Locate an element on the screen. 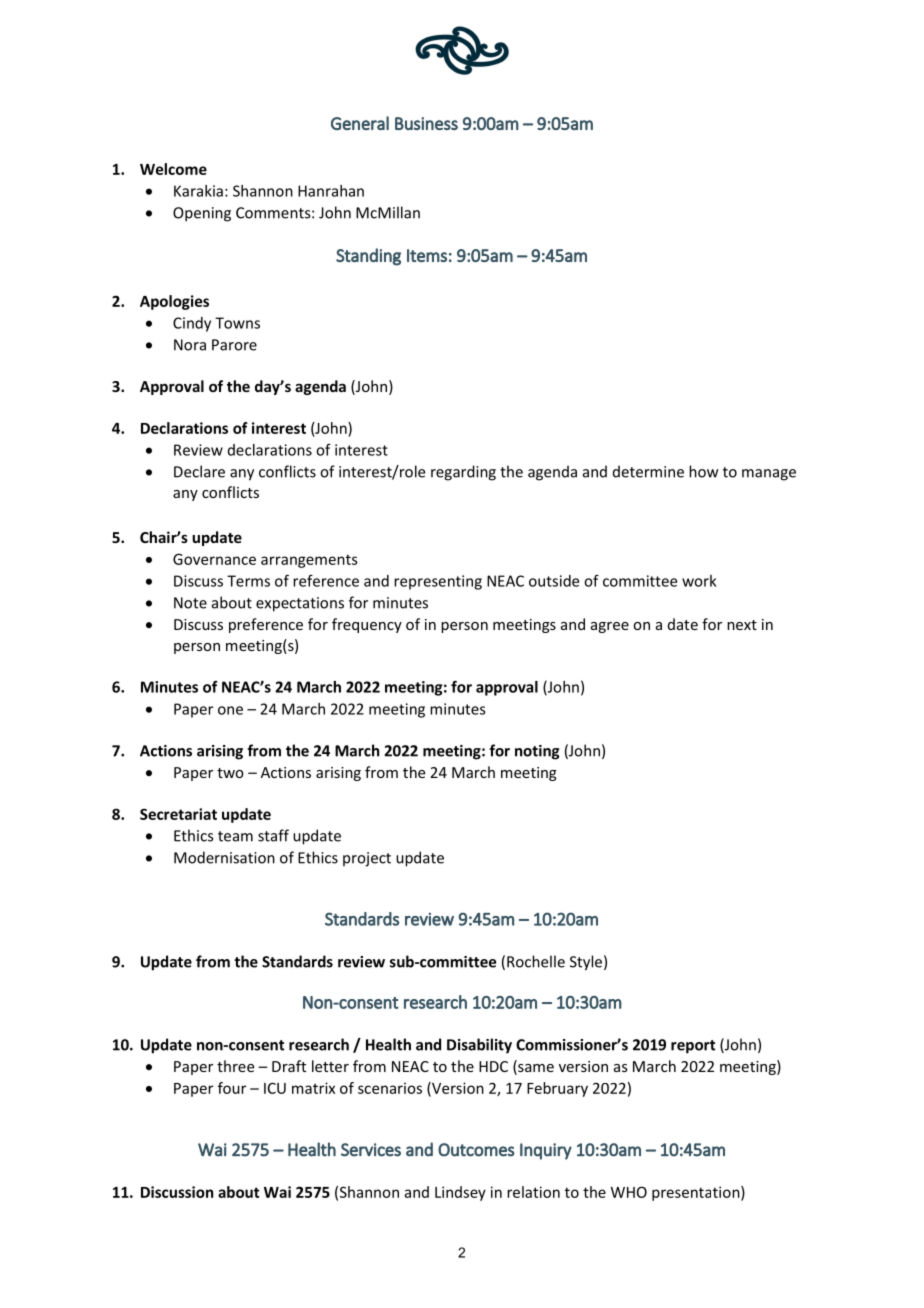 The height and width of the screenshot is (1308, 924). regarding is located at coordinates (463, 473).
